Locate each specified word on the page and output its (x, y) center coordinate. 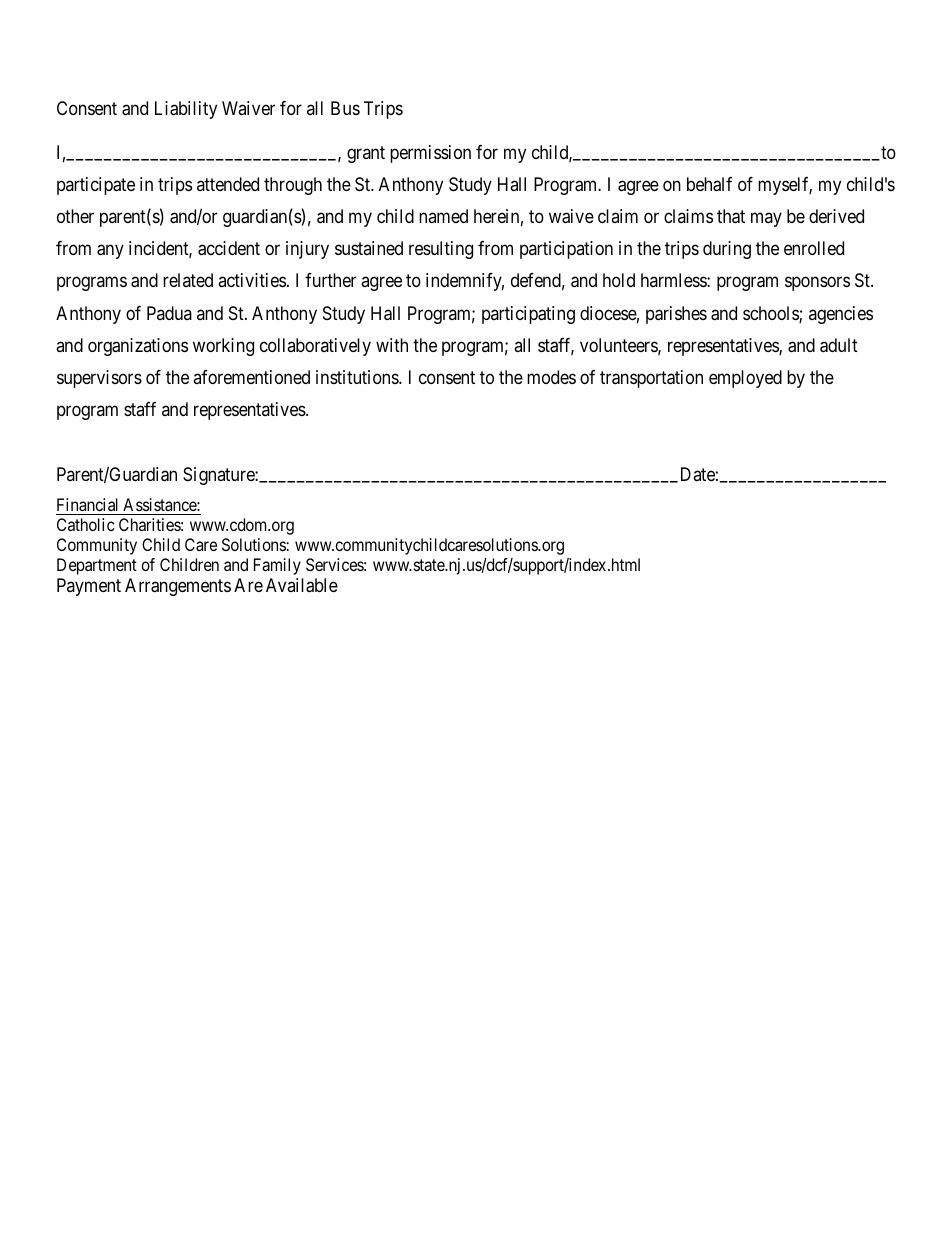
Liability (186, 110)
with (392, 345)
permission (430, 154)
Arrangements (178, 587)
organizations (138, 347)
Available (302, 585)
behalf (709, 184)
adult (839, 345)
